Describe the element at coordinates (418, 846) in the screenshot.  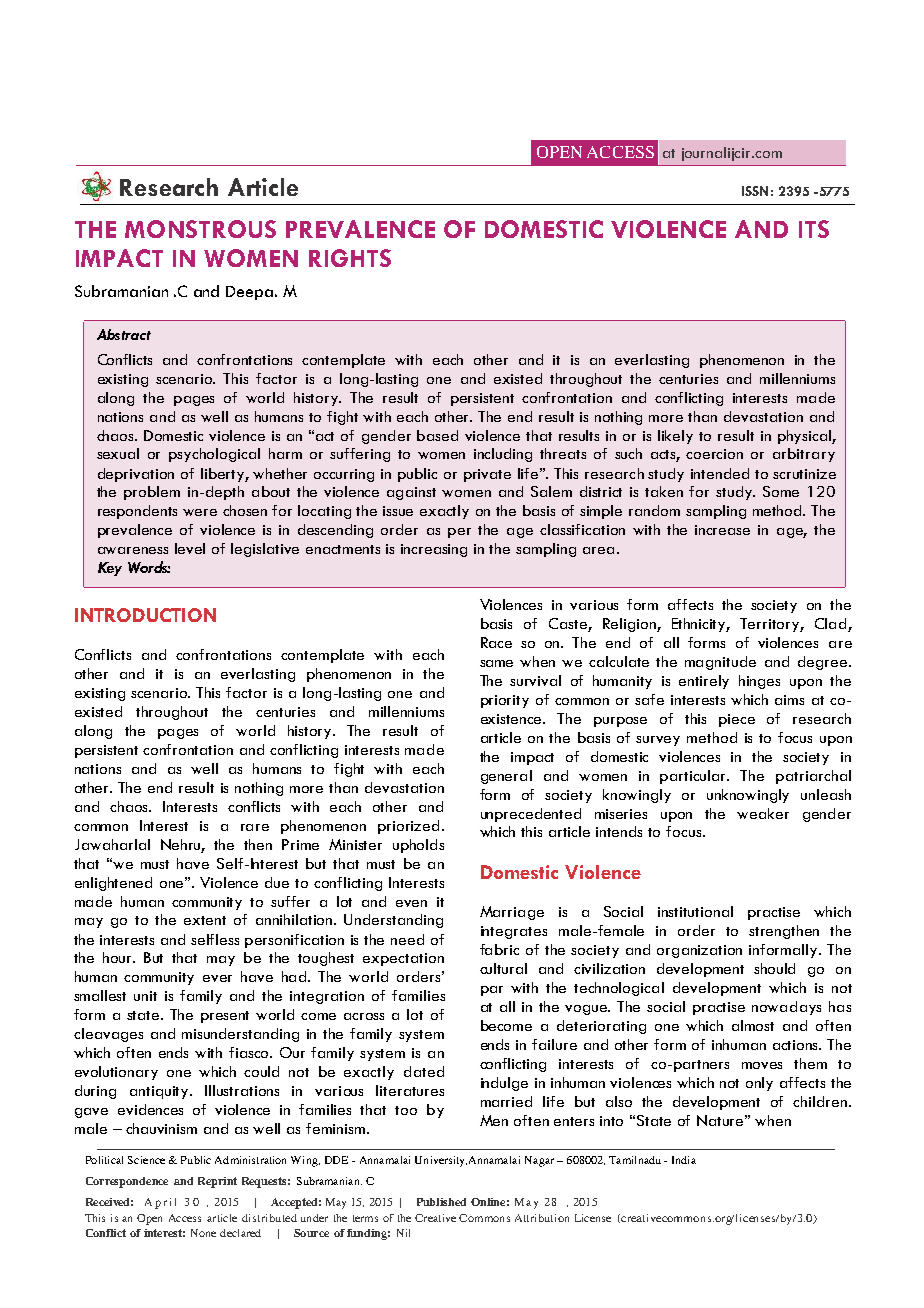
I see `upholds` at that location.
